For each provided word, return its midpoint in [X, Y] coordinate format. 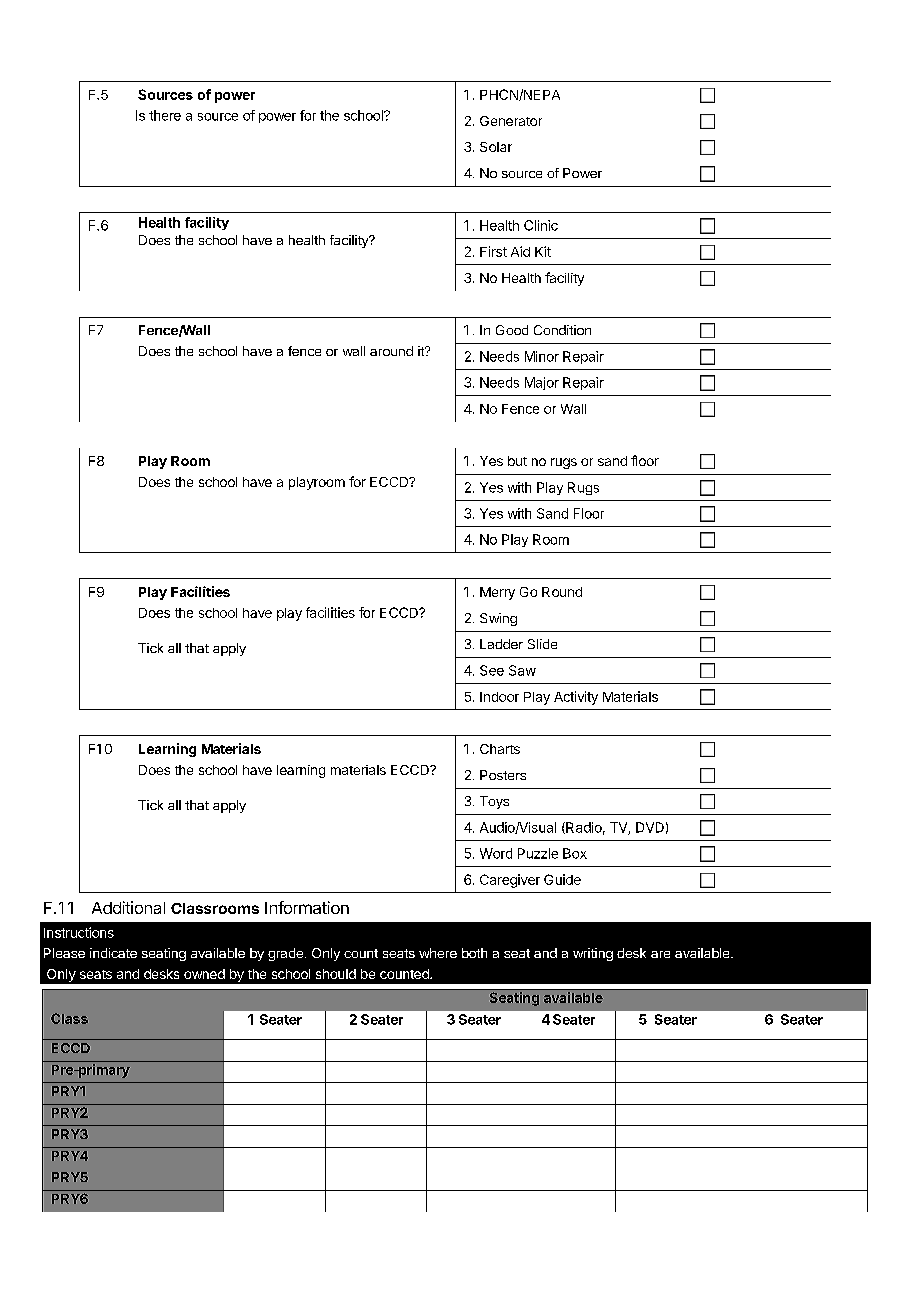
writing [593, 954]
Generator [511, 121]
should [336, 974]
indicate [113, 953]
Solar [496, 147]
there [165, 115]
